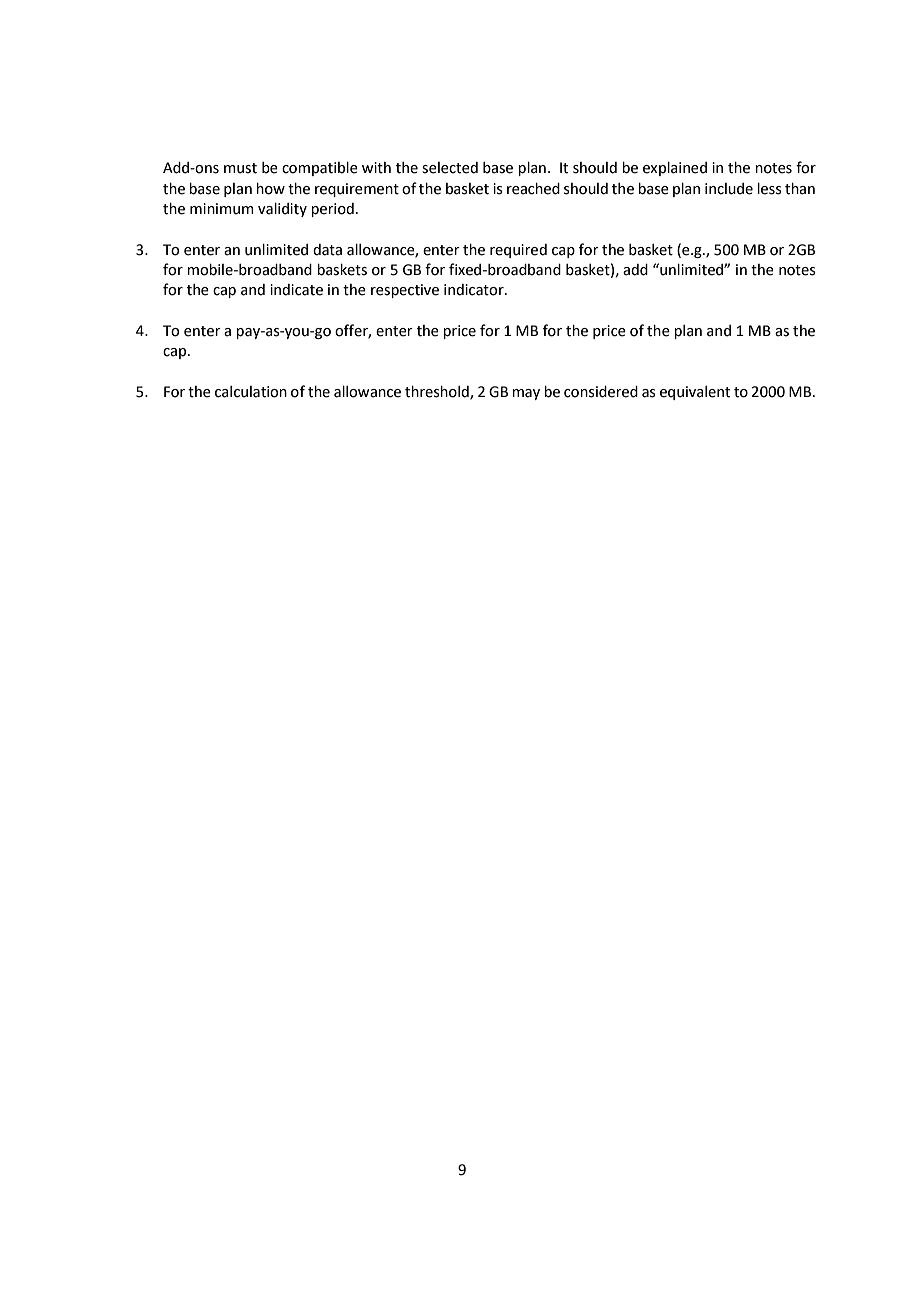 Image resolution: width=924 pixels, height=1308 pixels. What do you see at coordinates (405, 291) in the page?
I see `respective` at bounding box center [405, 291].
